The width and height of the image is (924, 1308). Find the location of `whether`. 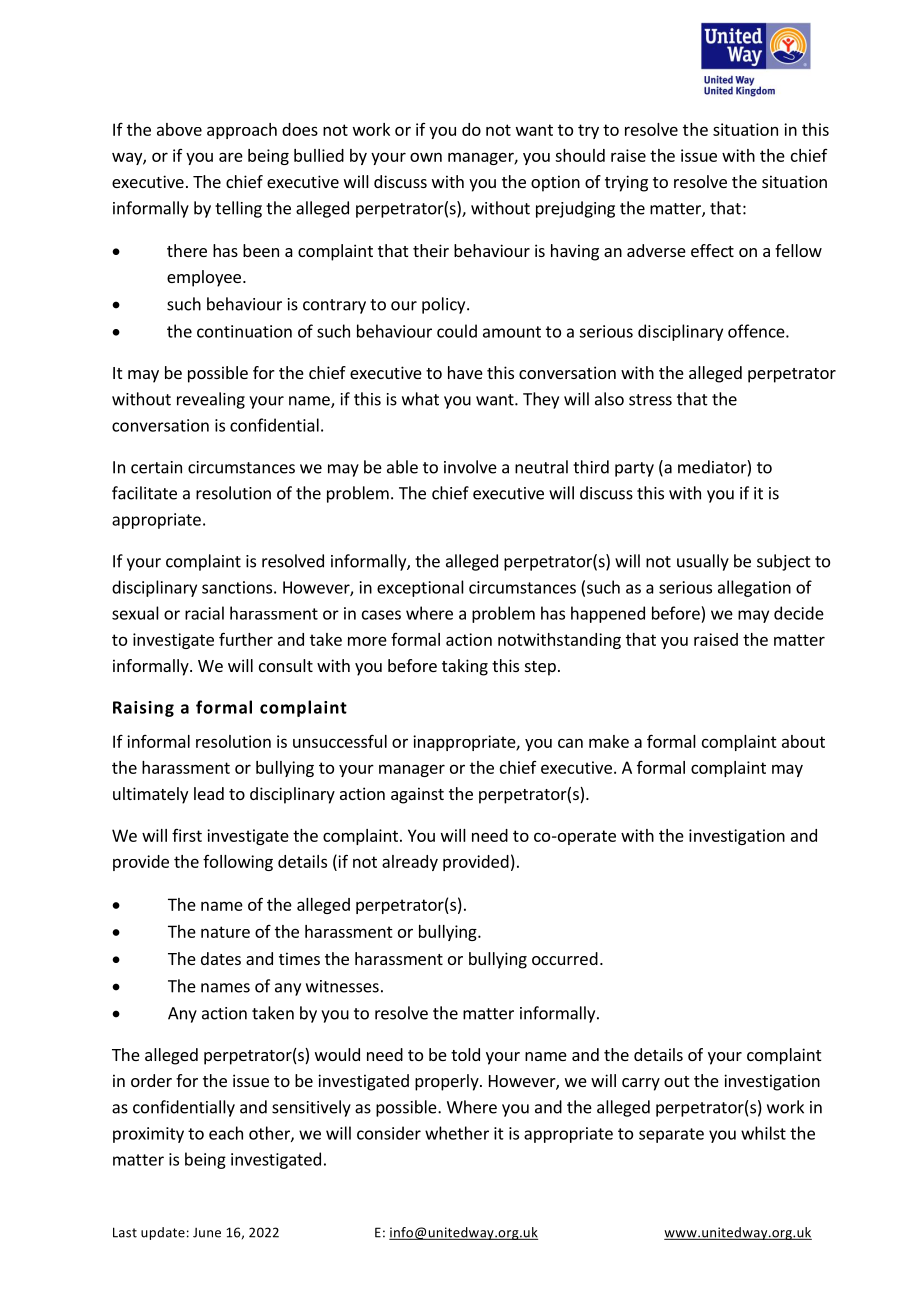

whether is located at coordinates (457, 1133).
